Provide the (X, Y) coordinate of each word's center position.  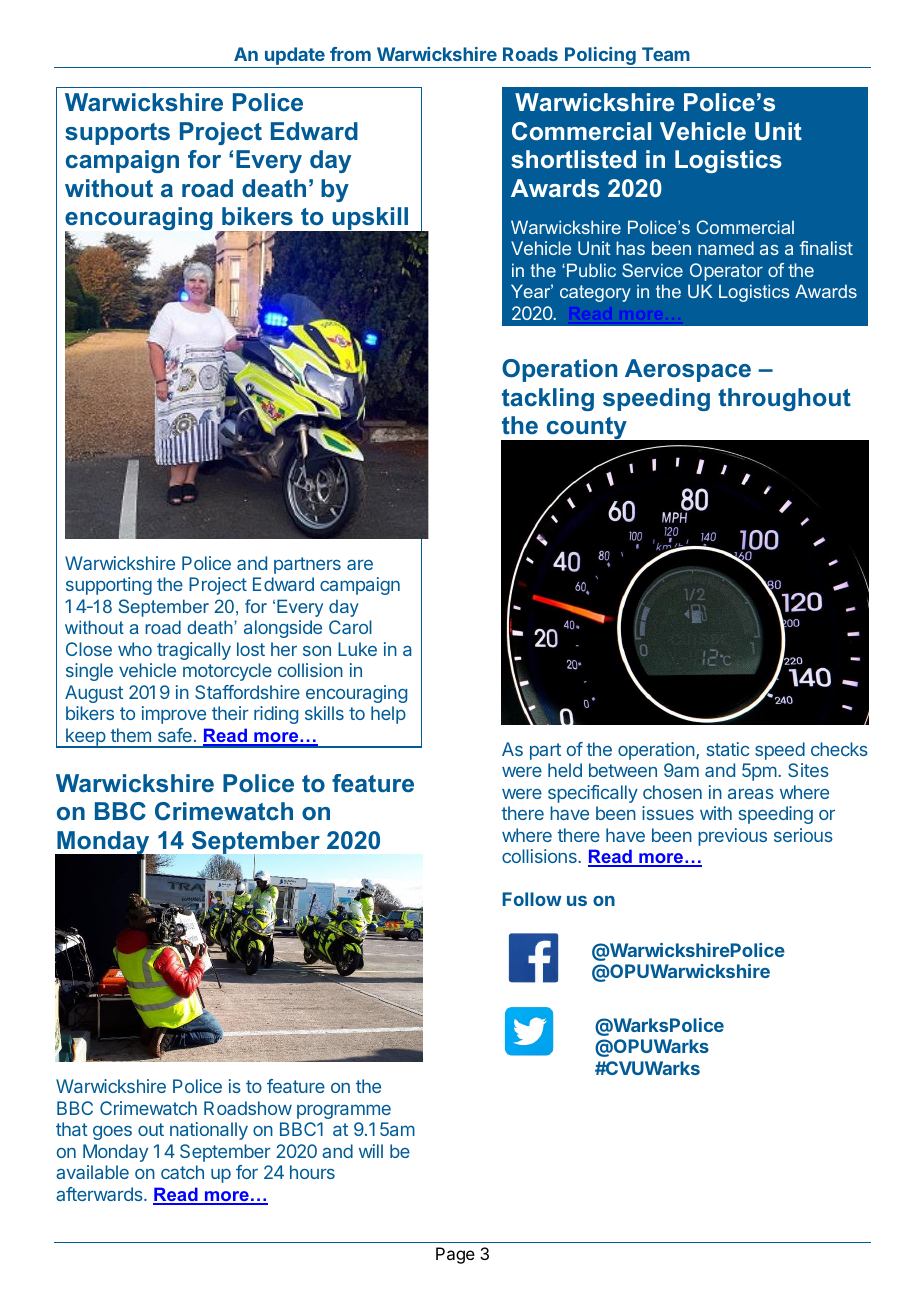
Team (666, 54)
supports (117, 134)
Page (455, 1255)
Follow (532, 899)
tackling (548, 399)
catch (182, 1172)
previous (732, 837)
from (350, 54)
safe (175, 735)
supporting (109, 586)
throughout (784, 399)
